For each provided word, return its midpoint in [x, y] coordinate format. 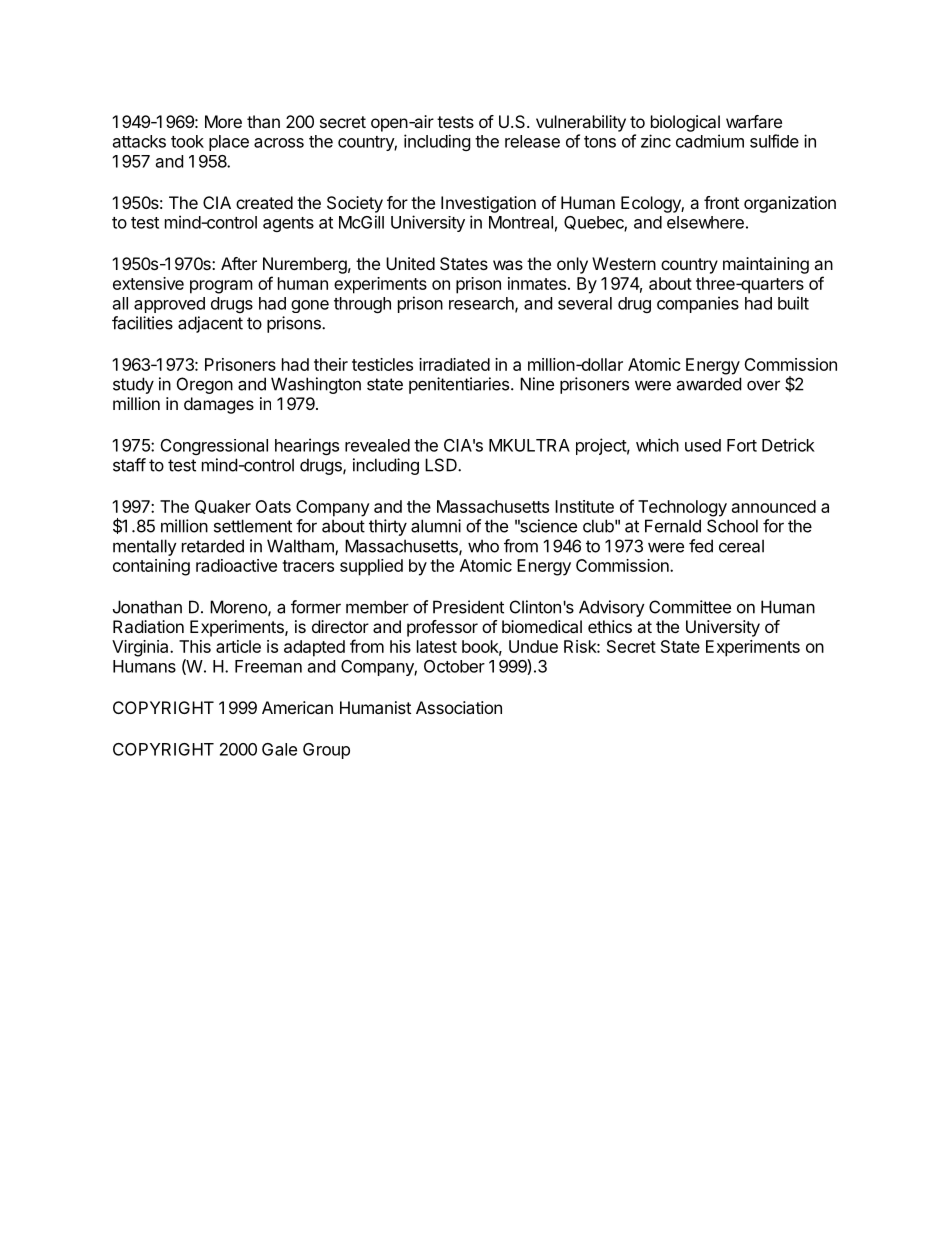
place [229, 143]
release [532, 141]
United [410, 263]
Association [459, 707]
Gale [279, 749]
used [703, 445]
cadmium [710, 141]
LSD [442, 465]
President [468, 607]
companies [698, 304]
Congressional [214, 447]
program [221, 287]
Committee [690, 607]
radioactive [236, 565]
